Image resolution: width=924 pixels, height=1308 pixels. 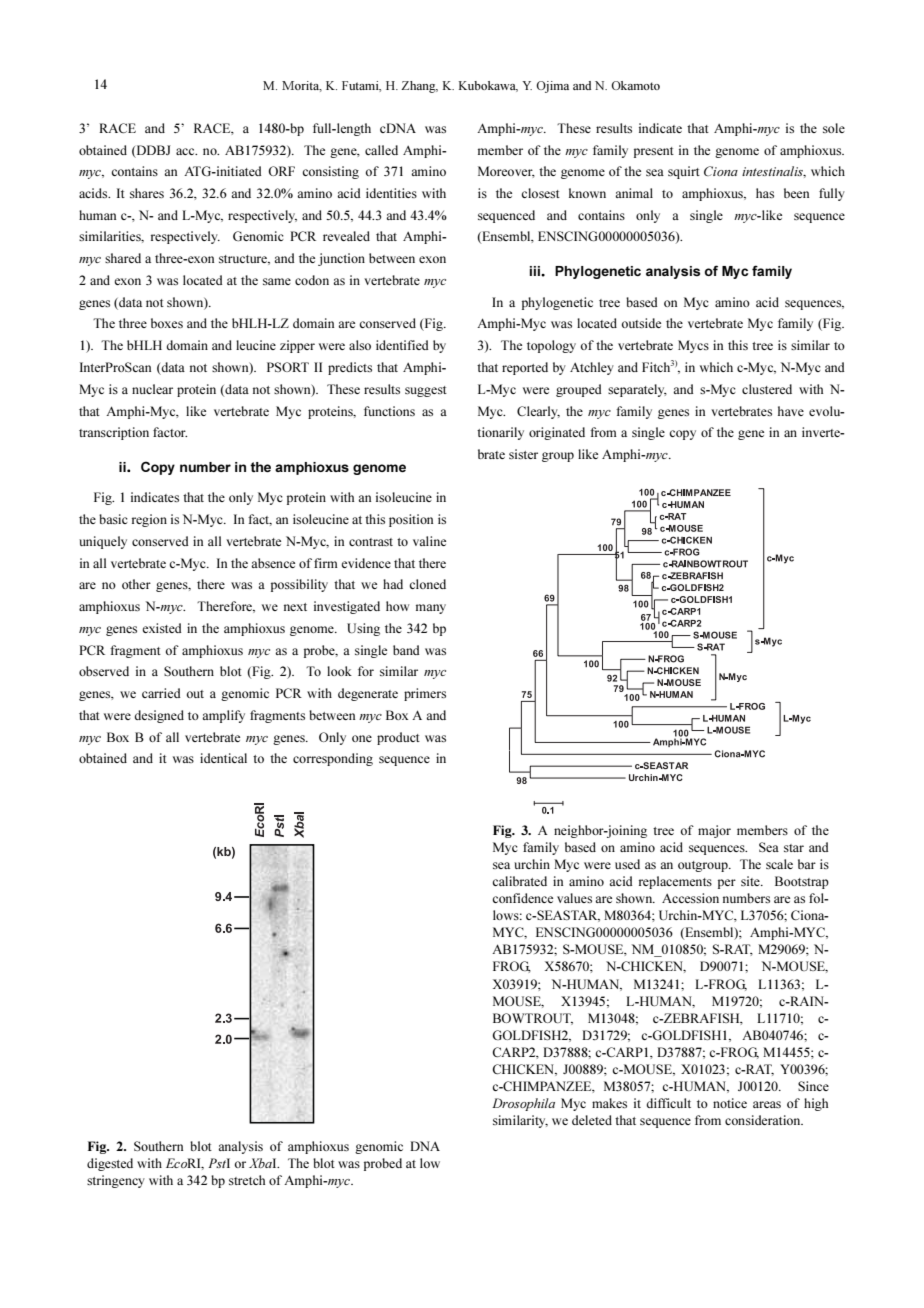 I want to click on product, so click(x=398, y=738).
